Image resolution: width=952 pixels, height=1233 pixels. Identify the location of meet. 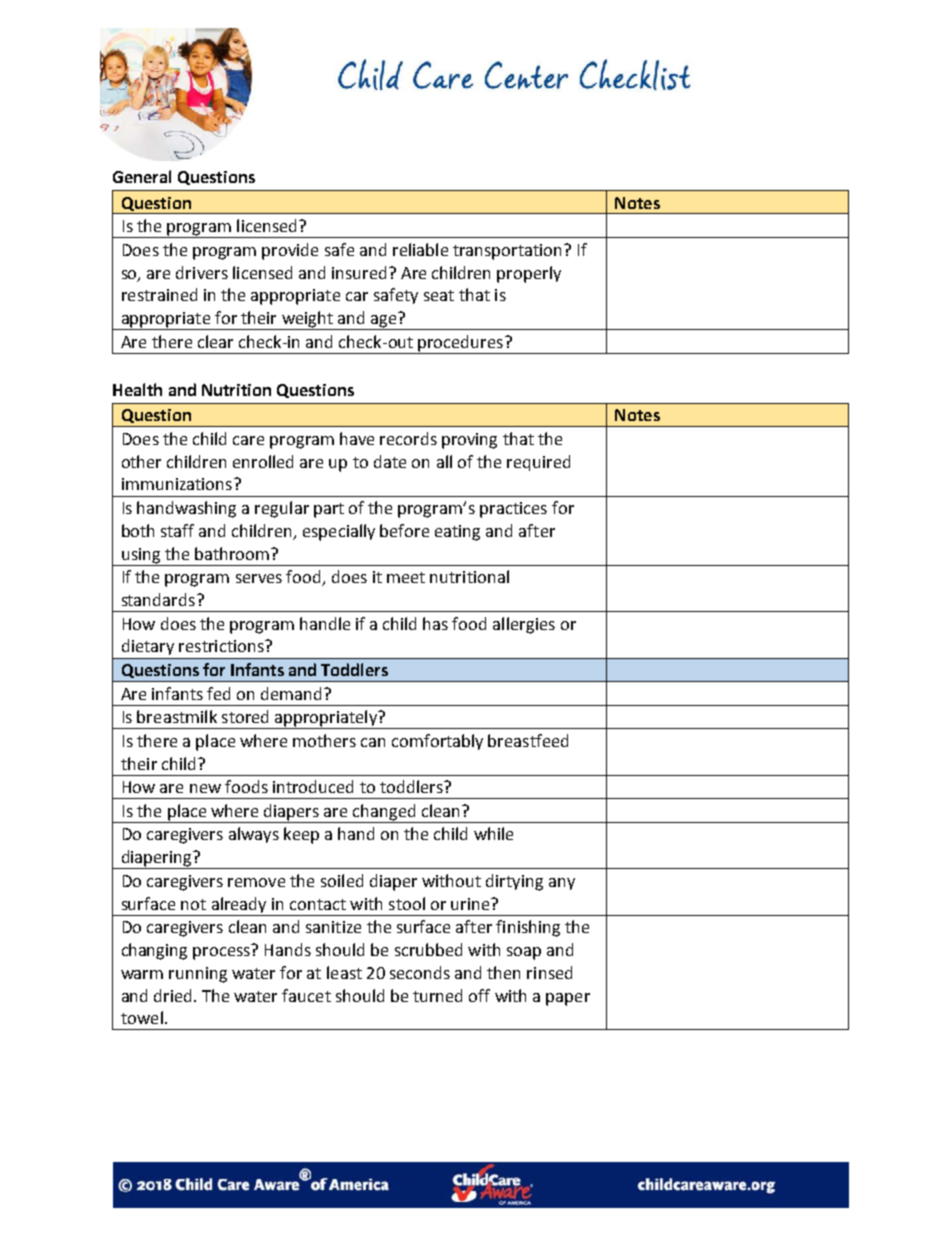
(406, 577).
